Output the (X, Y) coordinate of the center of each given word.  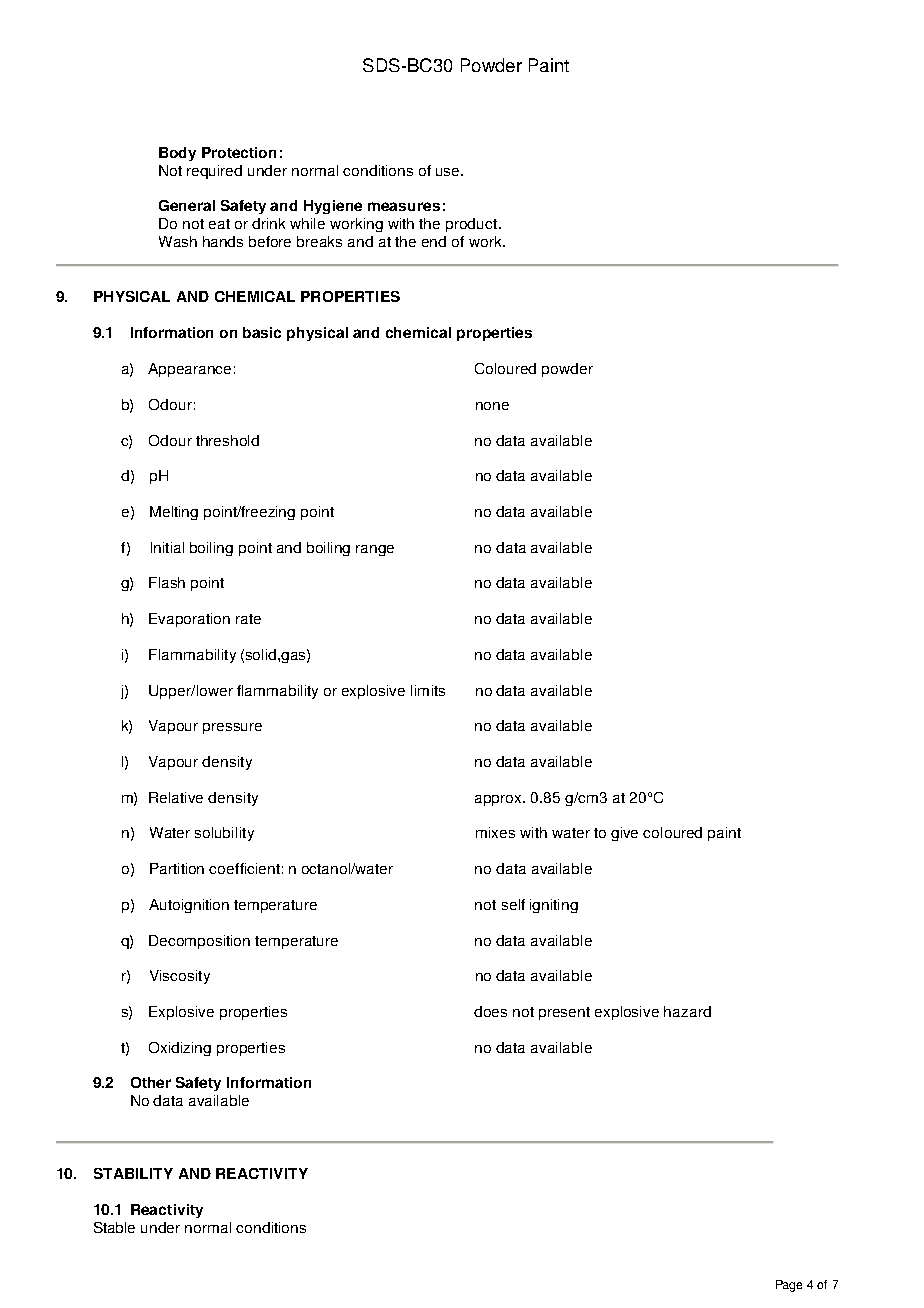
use (449, 172)
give (624, 834)
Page (789, 1286)
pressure (232, 728)
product (473, 225)
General (187, 205)
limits (428, 690)
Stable (114, 1227)
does (490, 1011)
